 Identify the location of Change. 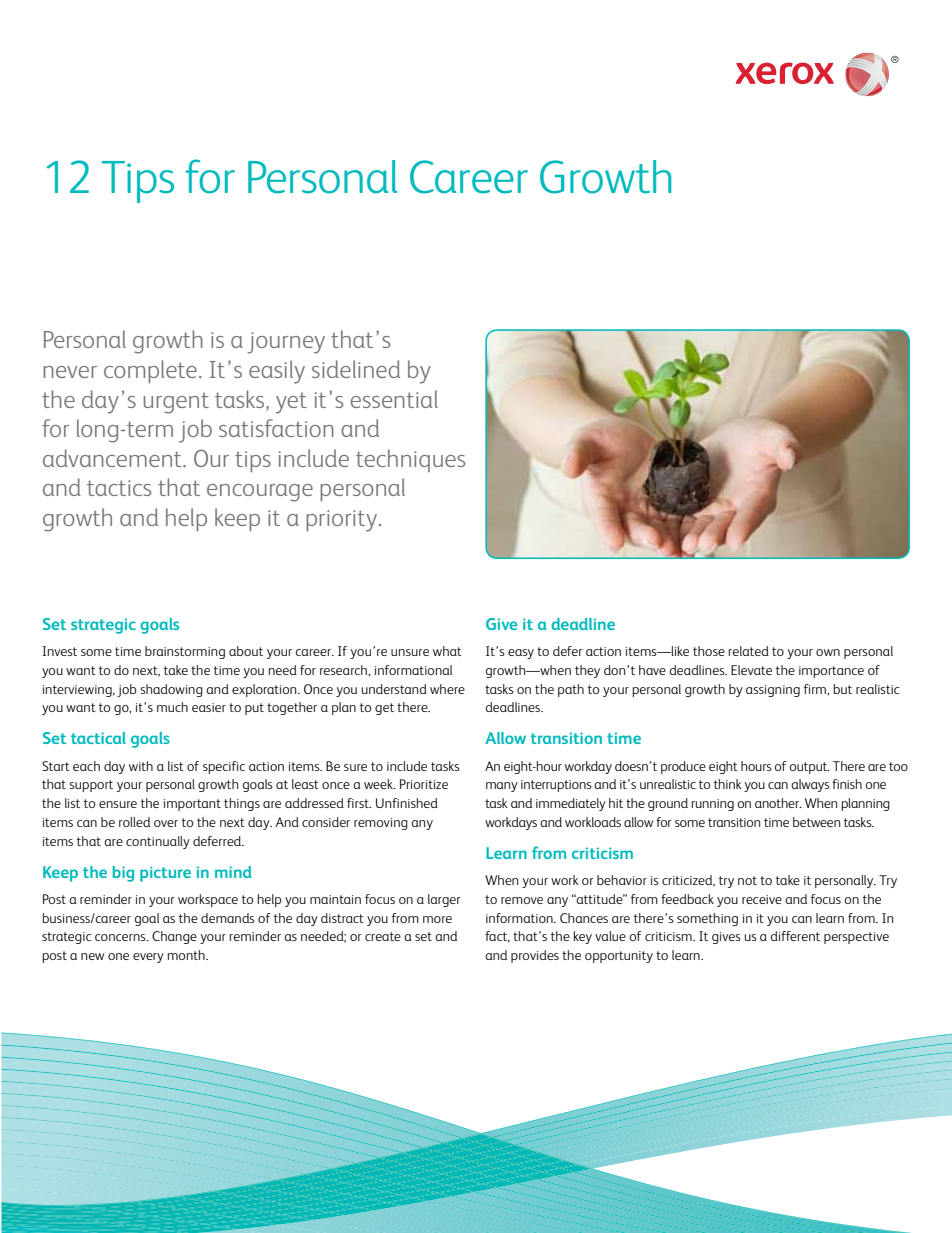
(174, 937).
